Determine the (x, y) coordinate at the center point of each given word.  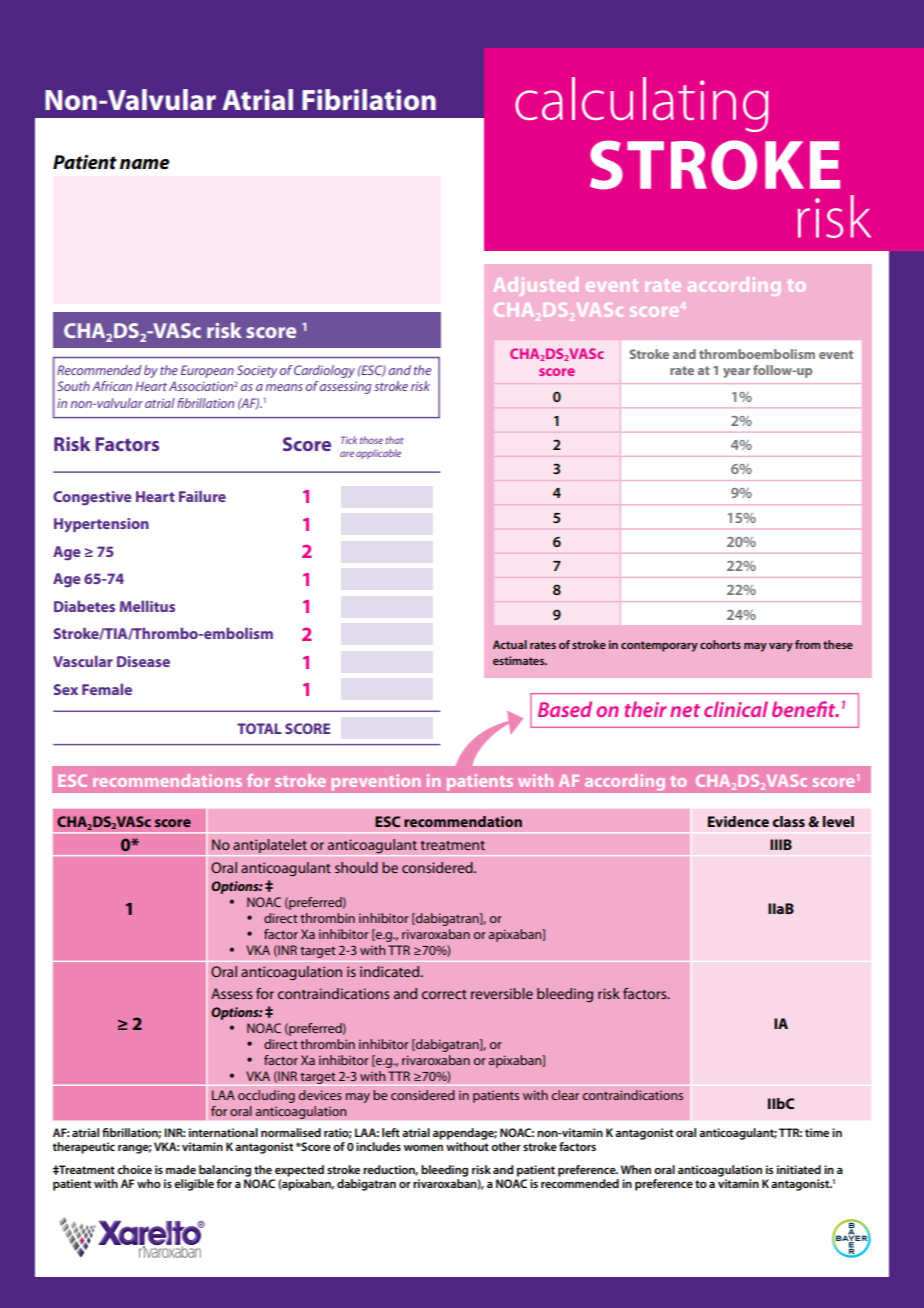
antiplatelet (270, 847)
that (395, 440)
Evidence (738, 821)
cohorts (720, 644)
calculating (642, 104)
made (181, 1169)
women (423, 1148)
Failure (202, 496)
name (144, 164)
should (356, 867)
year (736, 373)
